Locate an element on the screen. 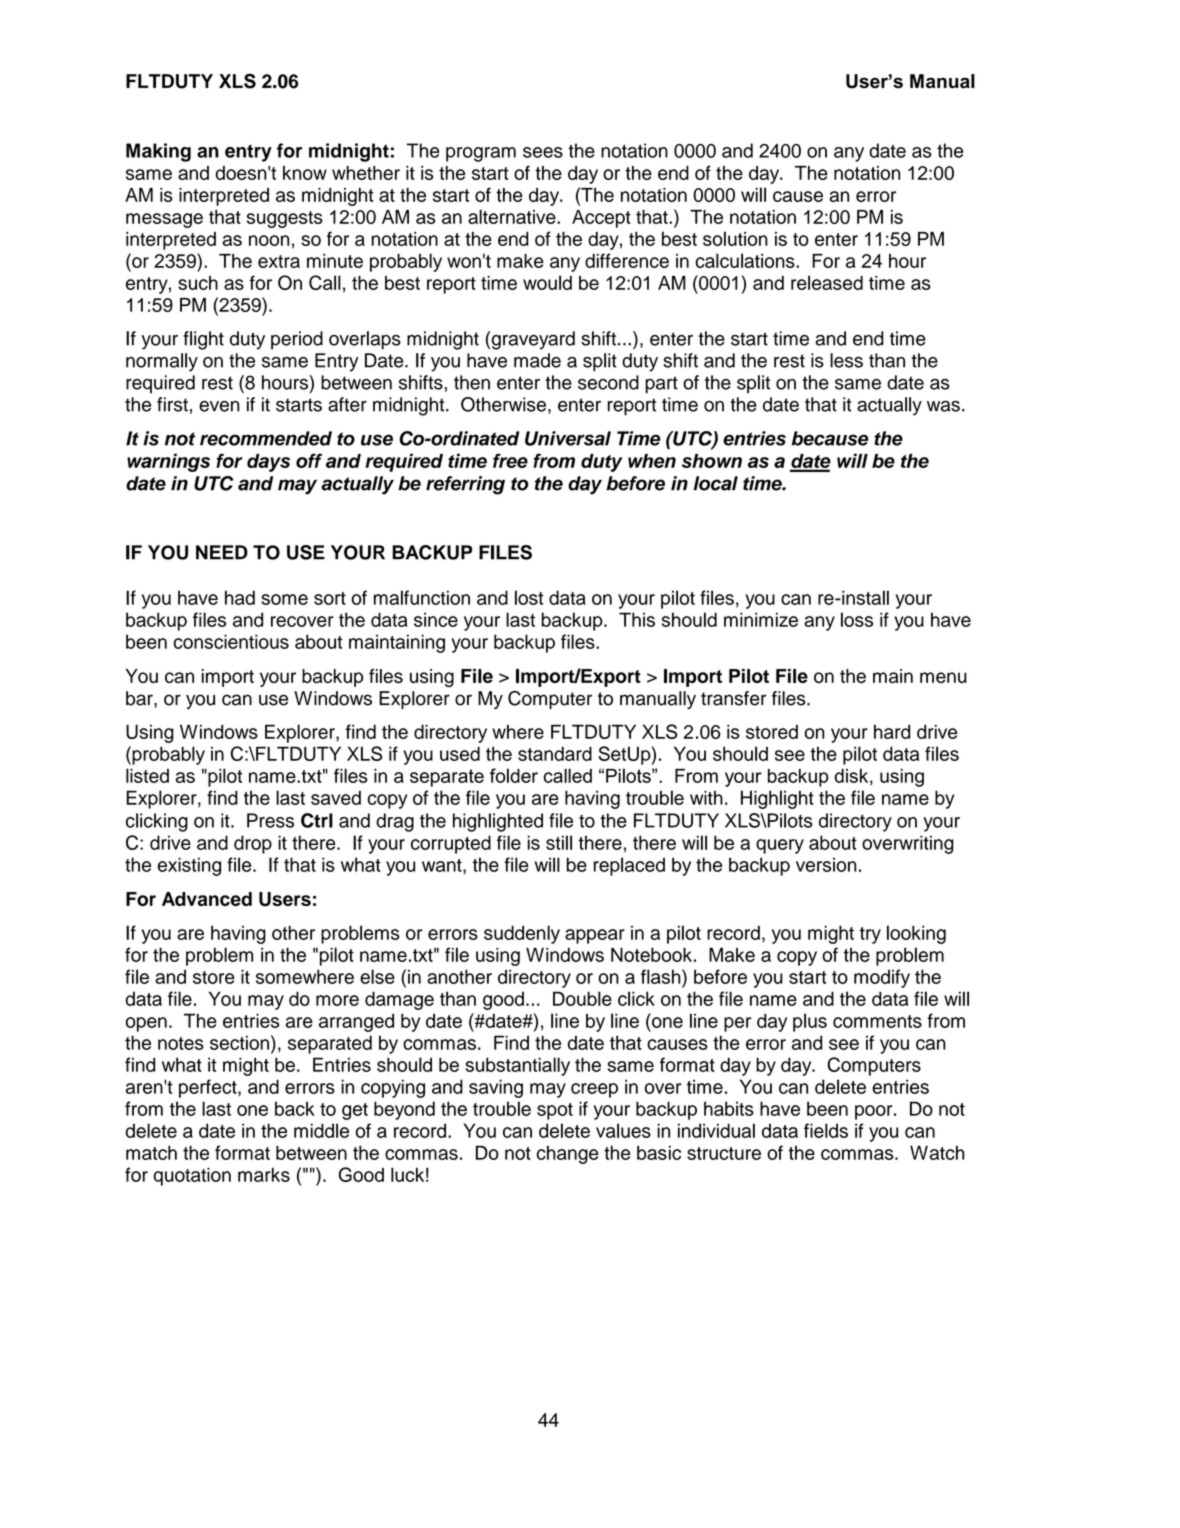  change is located at coordinates (568, 1154).
